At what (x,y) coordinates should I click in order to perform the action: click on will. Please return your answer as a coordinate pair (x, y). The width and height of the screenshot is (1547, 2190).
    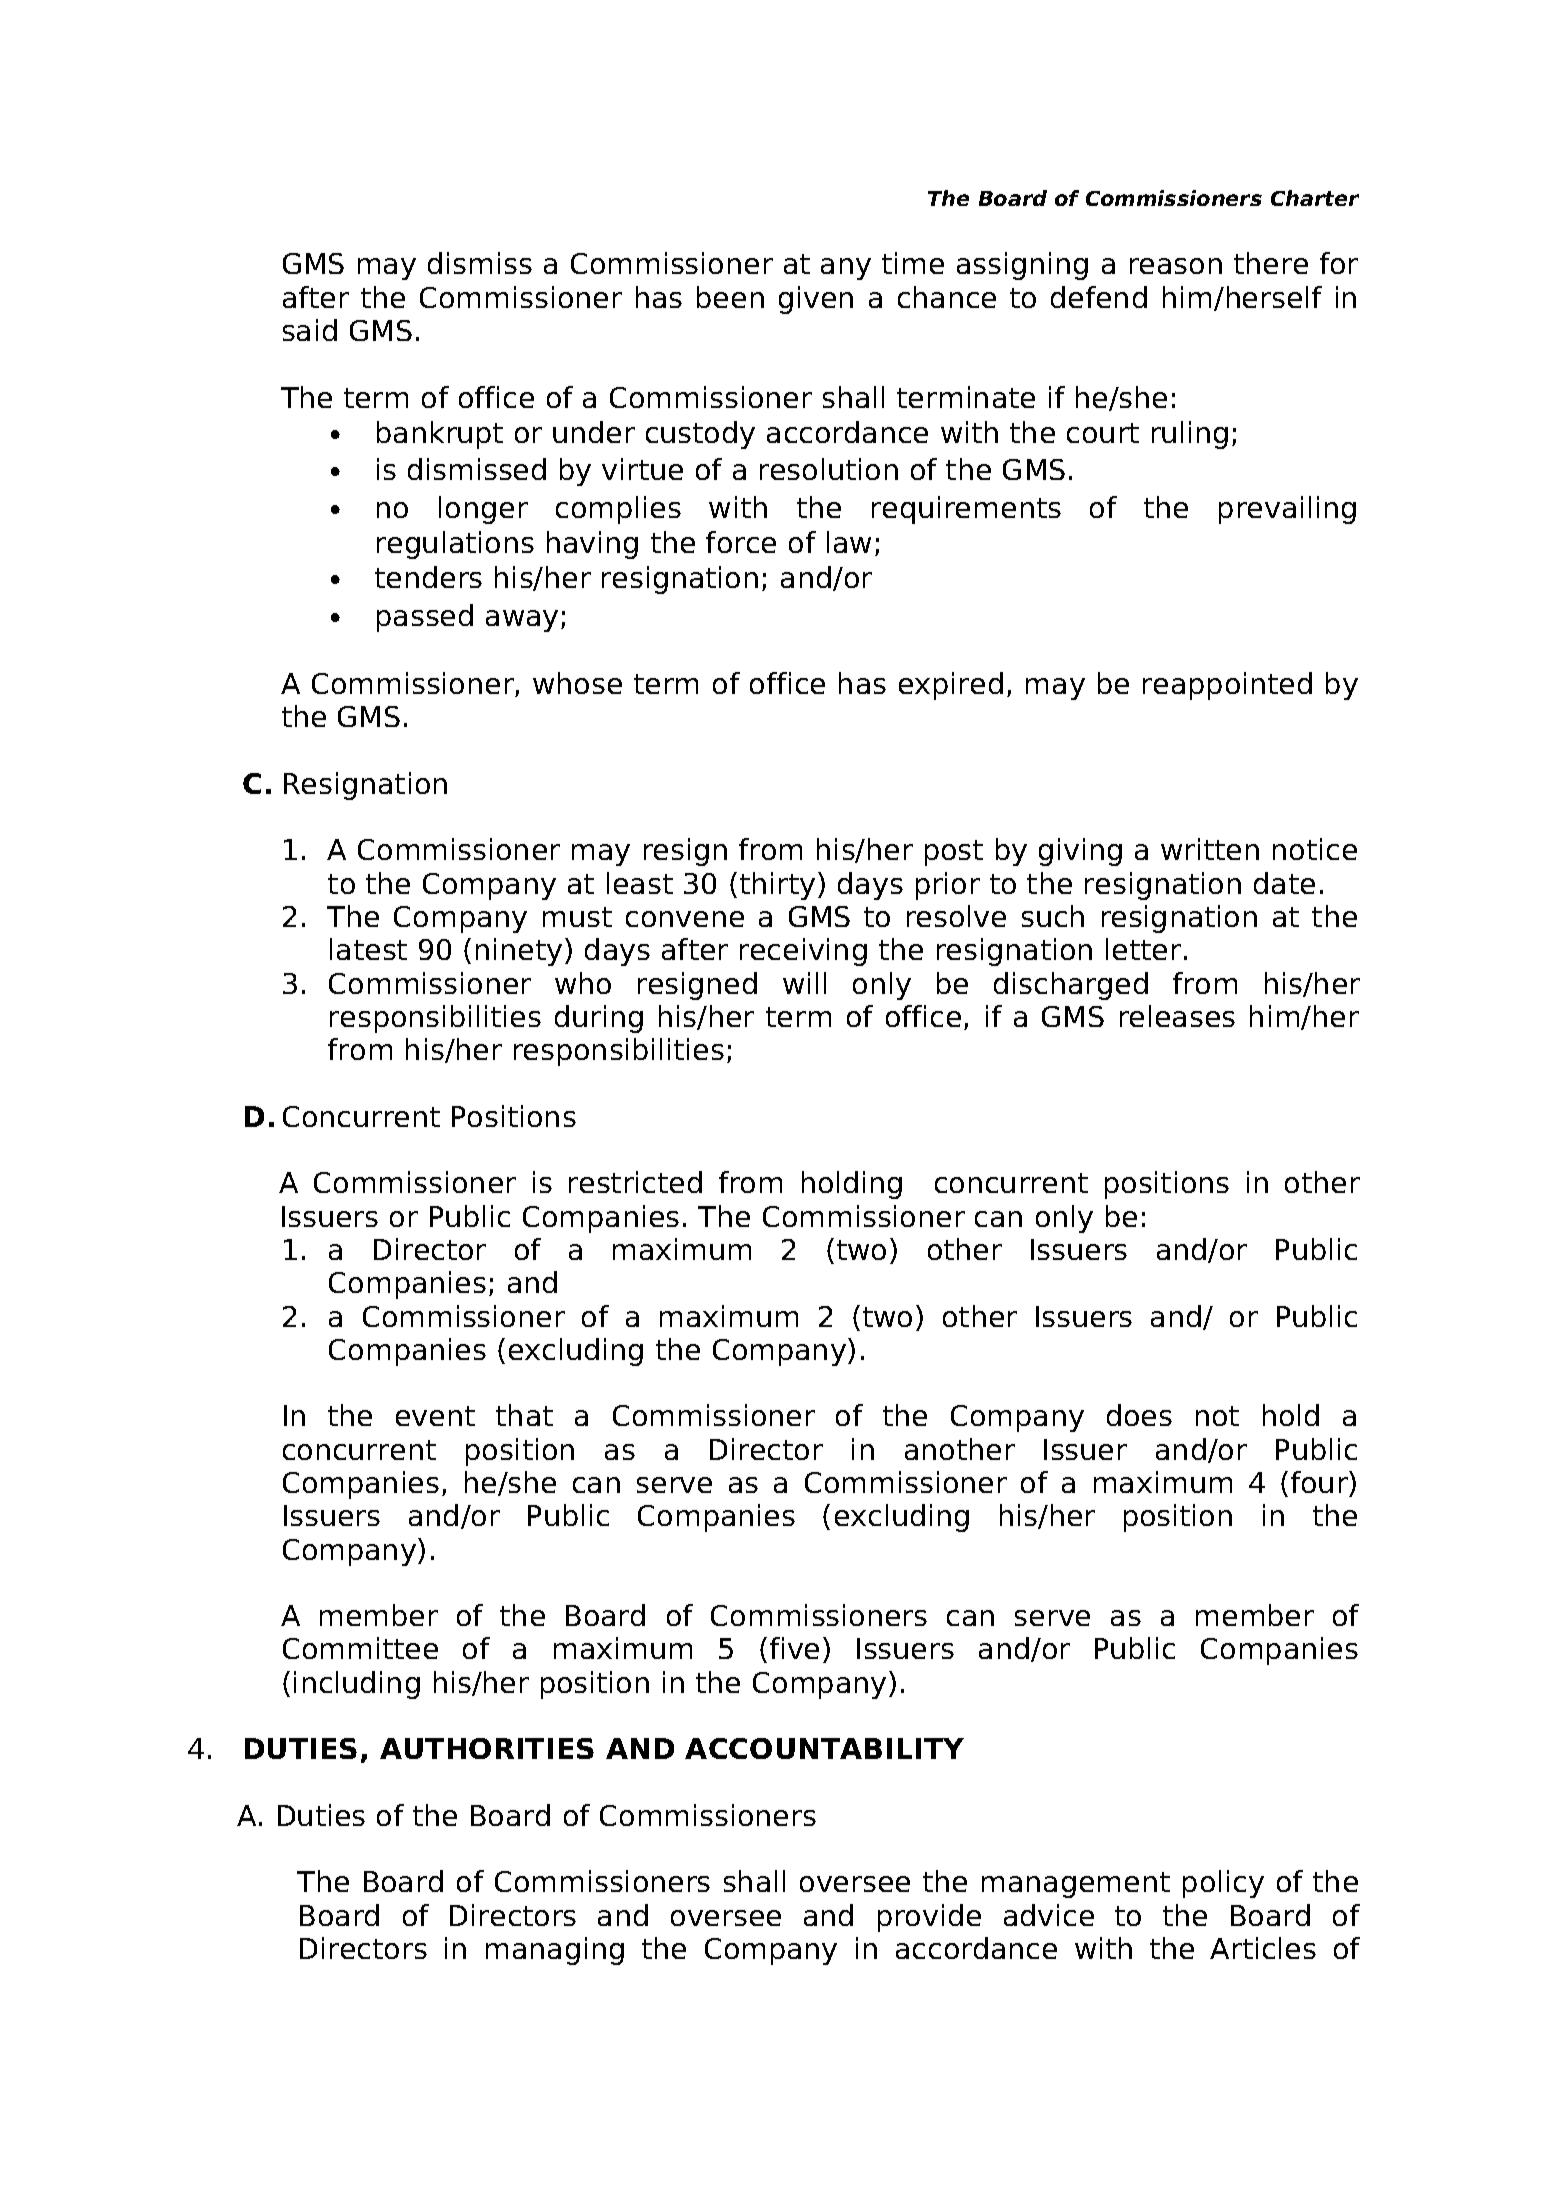
    Looking at the image, I should click on (804, 983).
